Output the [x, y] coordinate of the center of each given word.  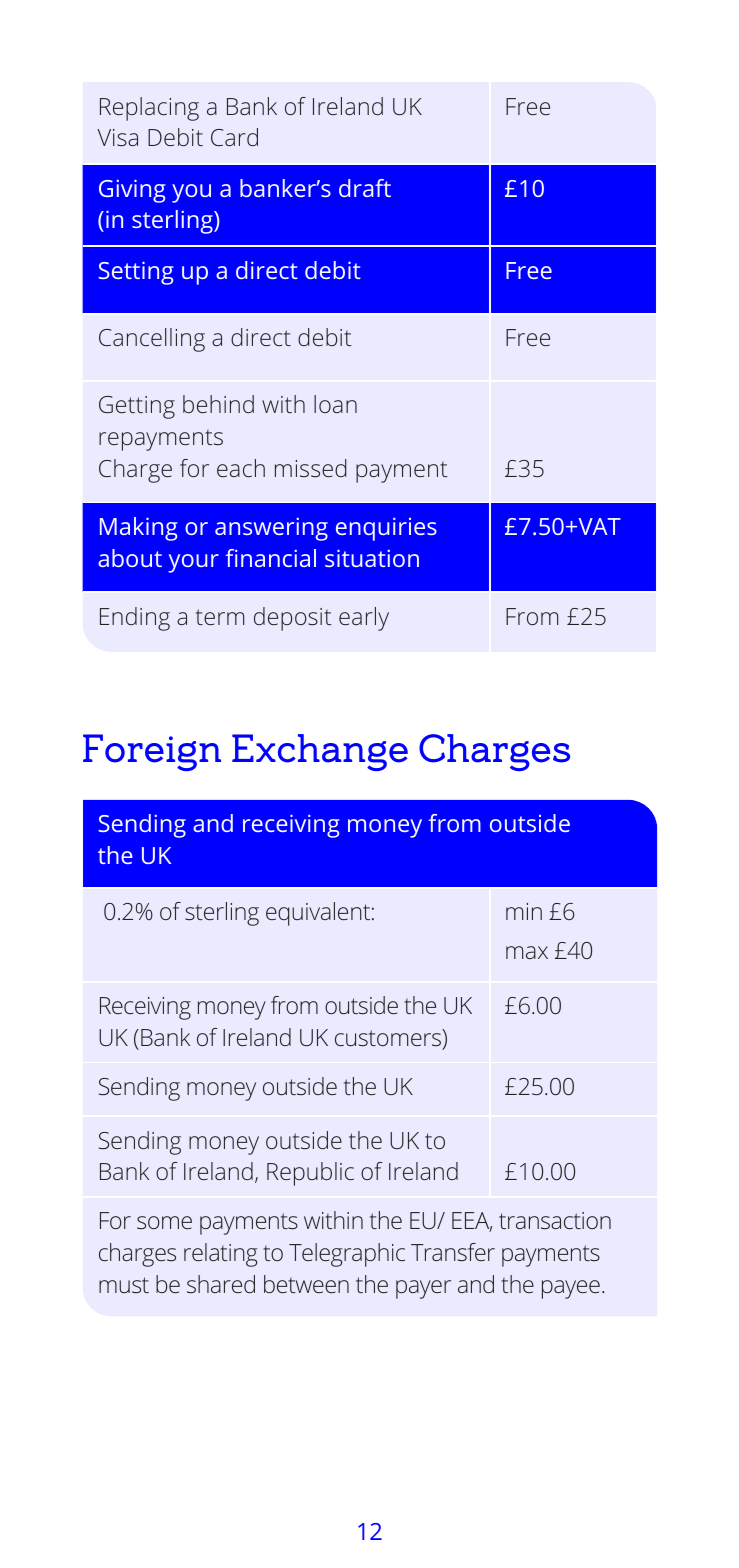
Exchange [320, 752]
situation [372, 558]
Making [139, 529]
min [524, 911]
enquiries [386, 529]
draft [365, 188]
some [164, 1222]
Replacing [149, 109]
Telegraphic [347, 1255]
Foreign [152, 752]
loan [335, 404]
